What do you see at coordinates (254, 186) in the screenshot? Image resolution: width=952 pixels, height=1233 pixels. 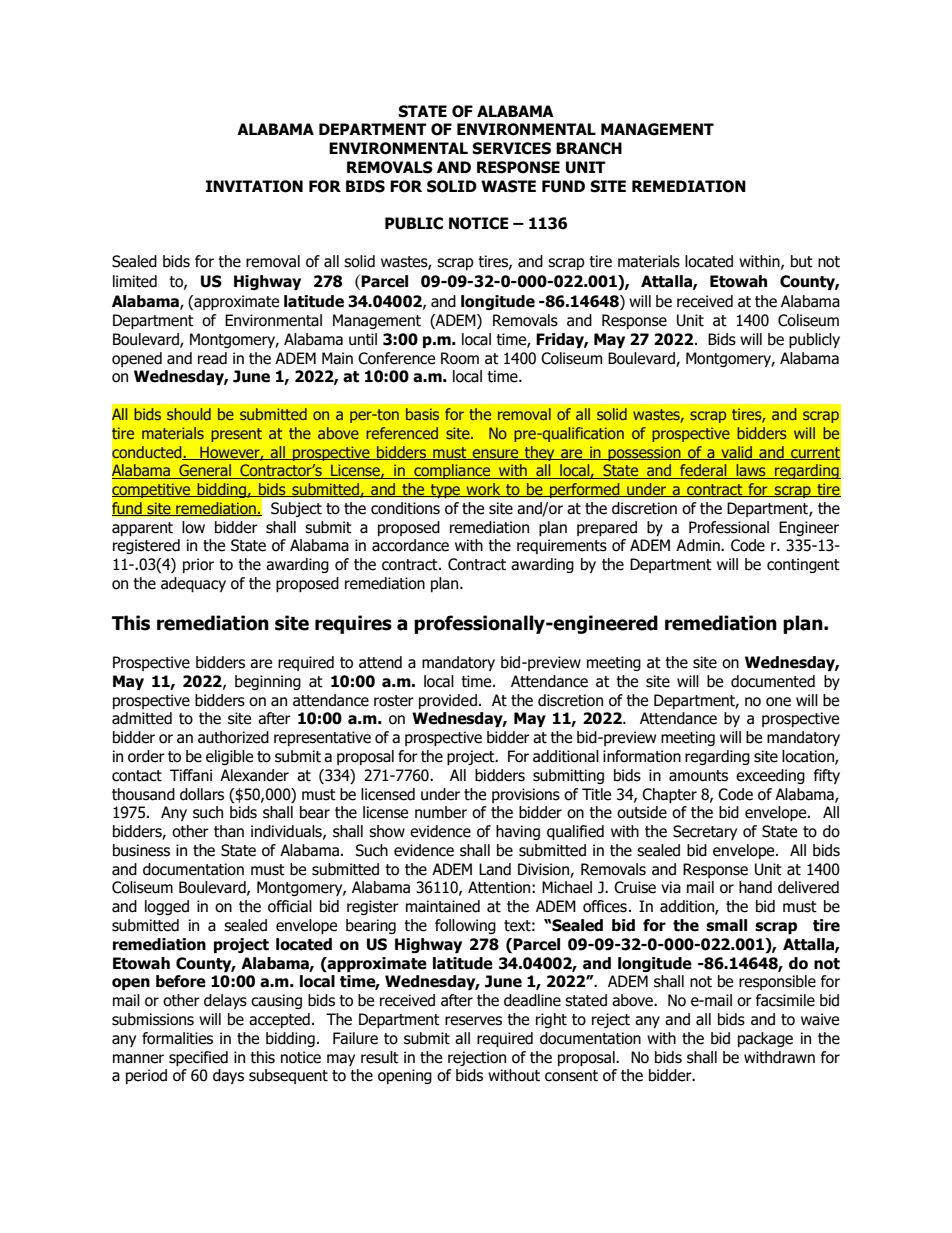 I see `INVITATION` at bounding box center [254, 186].
